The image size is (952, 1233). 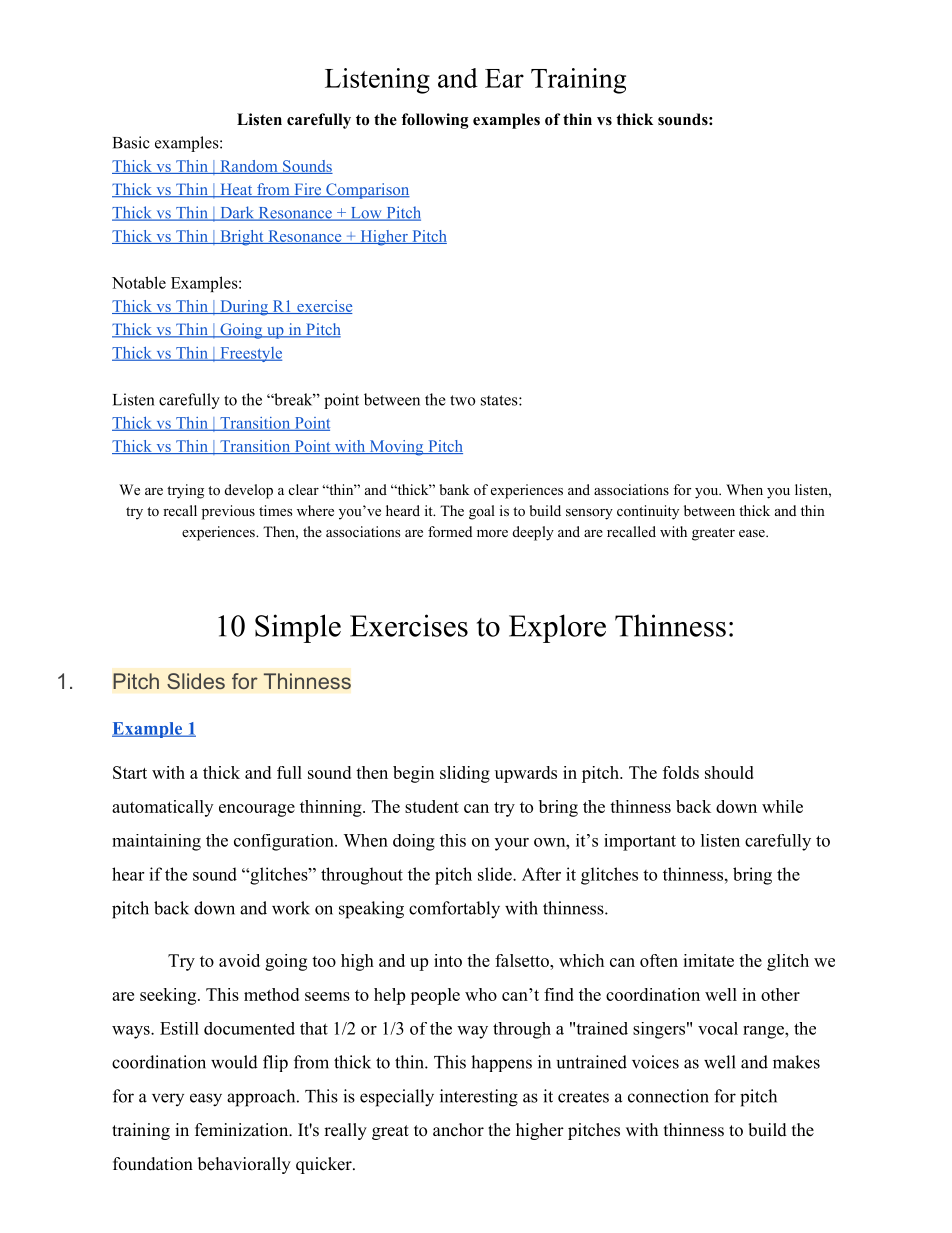 I want to click on ease, so click(x=753, y=533).
